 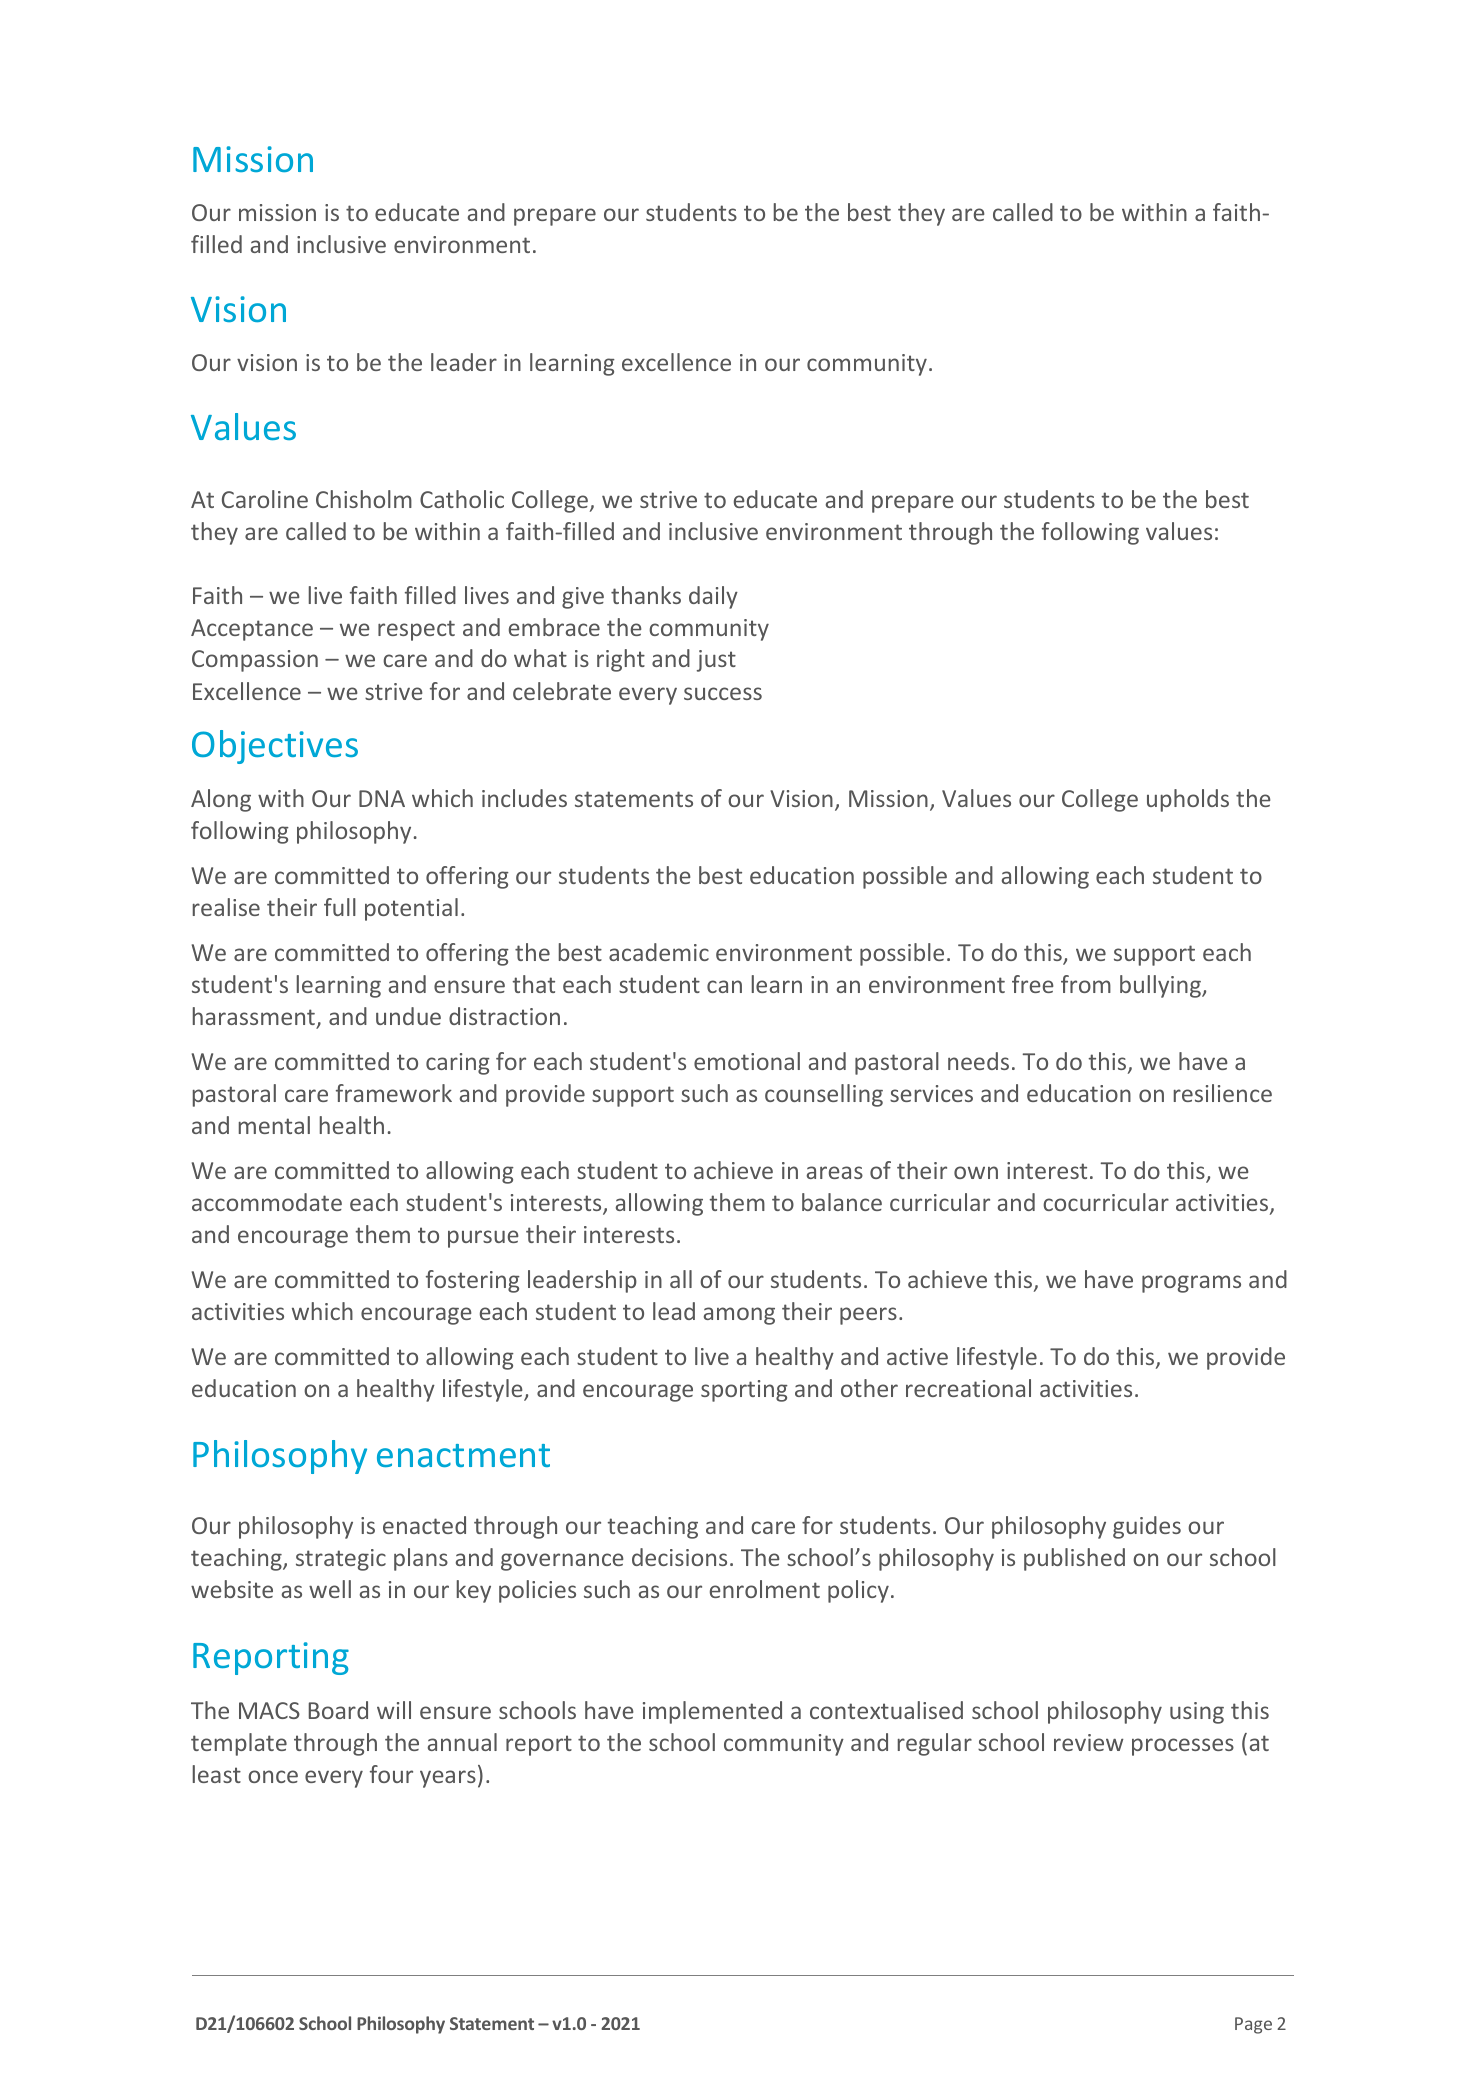 What do you see at coordinates (1074, 1559) in the document?
I see `published` at bounding box center [1074, 1559].
